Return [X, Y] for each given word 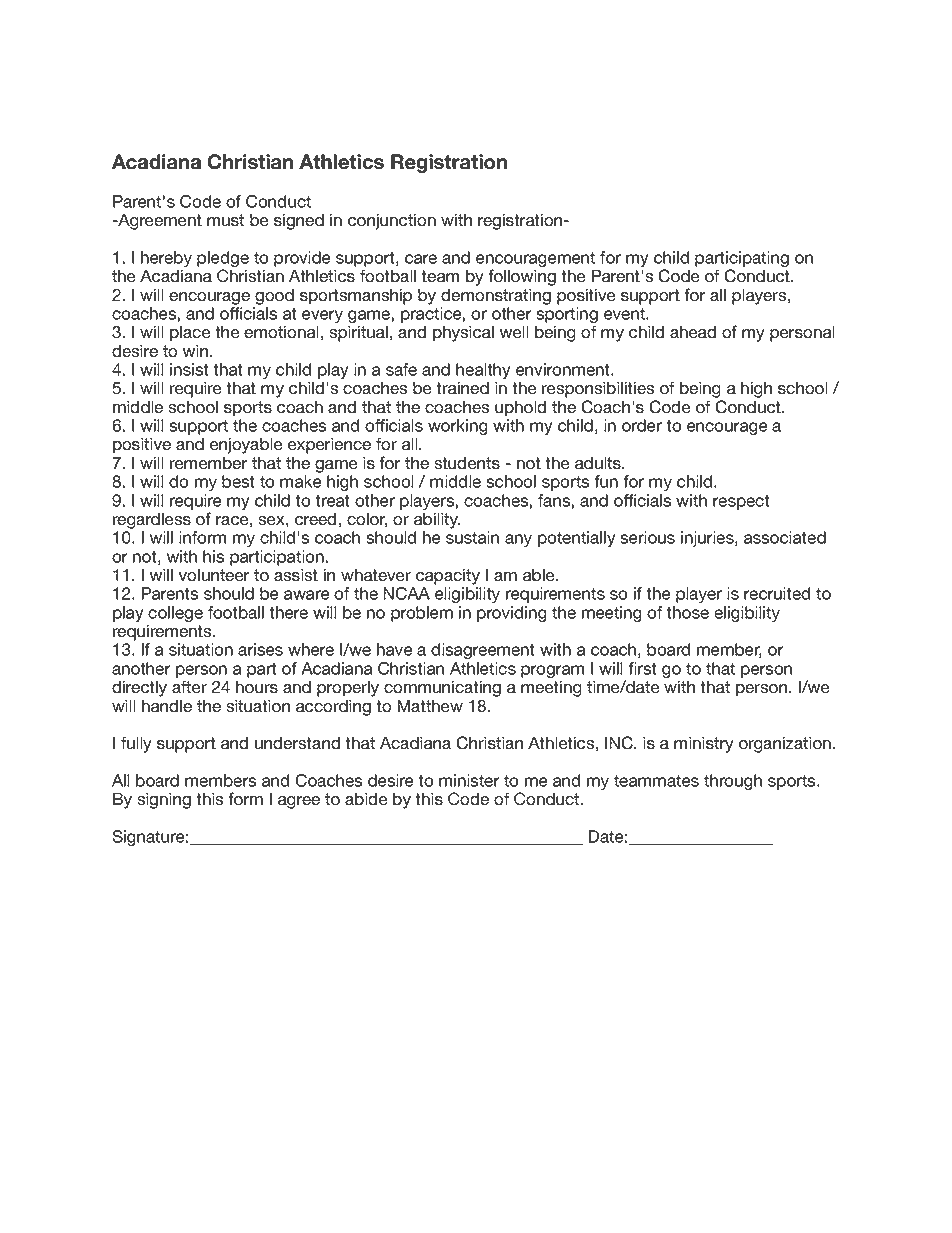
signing [164, 800]
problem [422, 614]
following [522, 277]
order [642, 425]
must [225, 220]
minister [469, 780]
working [458, 427]
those [687, 612]
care [421, 259]
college [175, 615]
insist [189, 369]
